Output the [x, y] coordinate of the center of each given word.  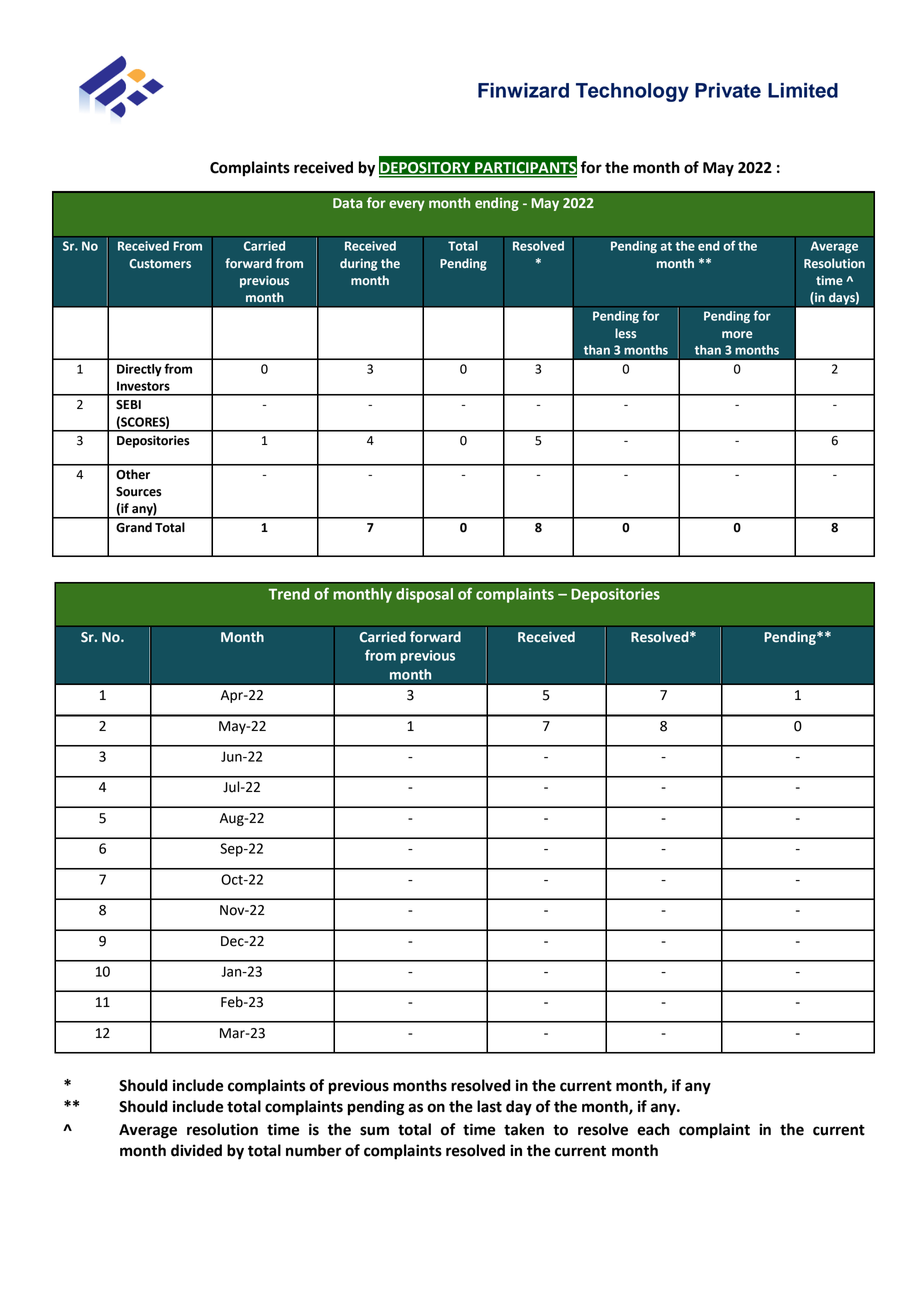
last [489, 1106]
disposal [424, 595]
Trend [288, 594]
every [407, 205]
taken [524, 1129]
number [314, 1150]
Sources [139, 492]
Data [348, 203]
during [358, 264]
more [737, 335]
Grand [134, 527]
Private [728, 90]
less [625, 333]
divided [196, 1150]
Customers [160, 264]
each [653, 1129]
